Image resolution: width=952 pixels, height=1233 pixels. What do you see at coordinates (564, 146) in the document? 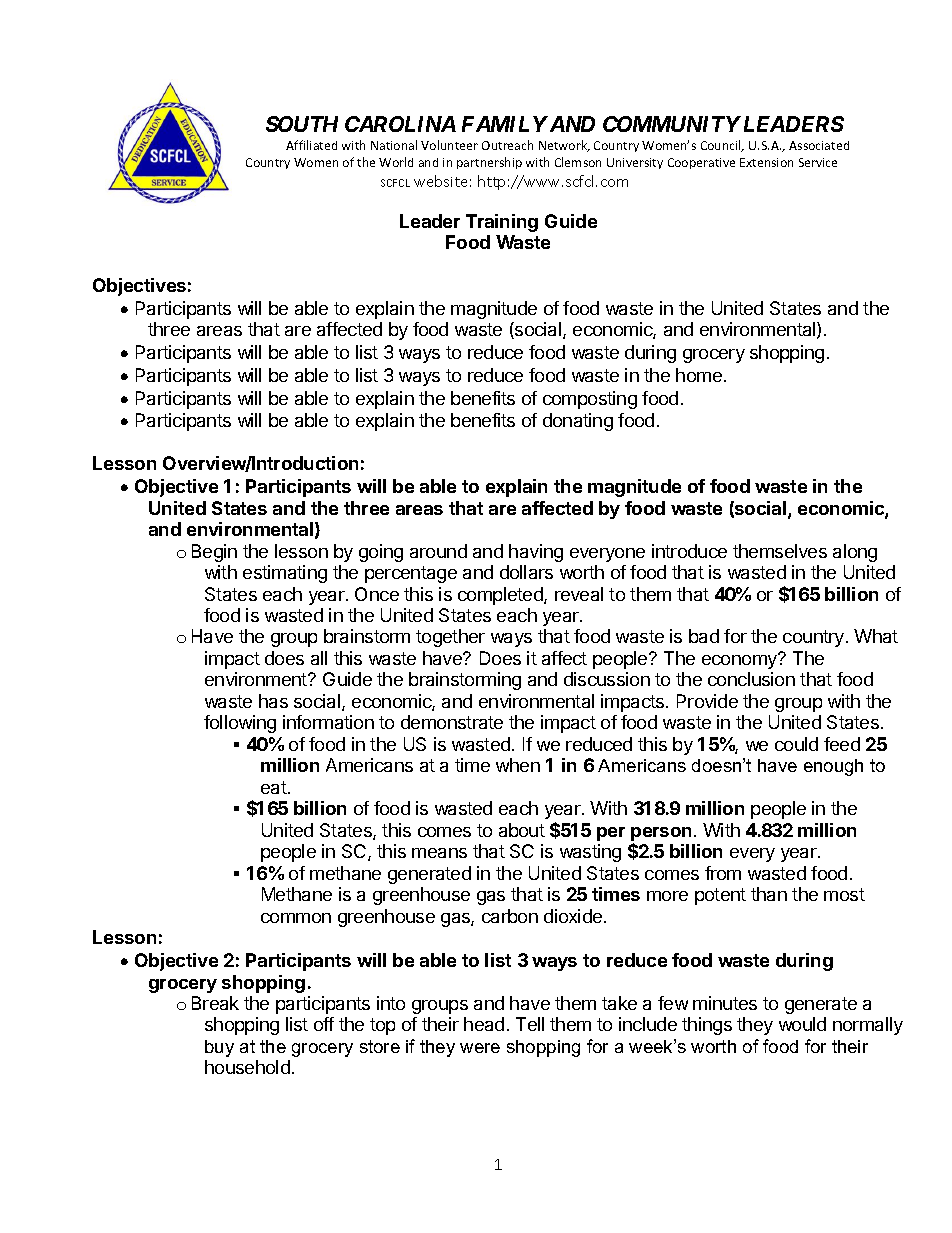
I see `Network` at bounding box center [564, 146].
